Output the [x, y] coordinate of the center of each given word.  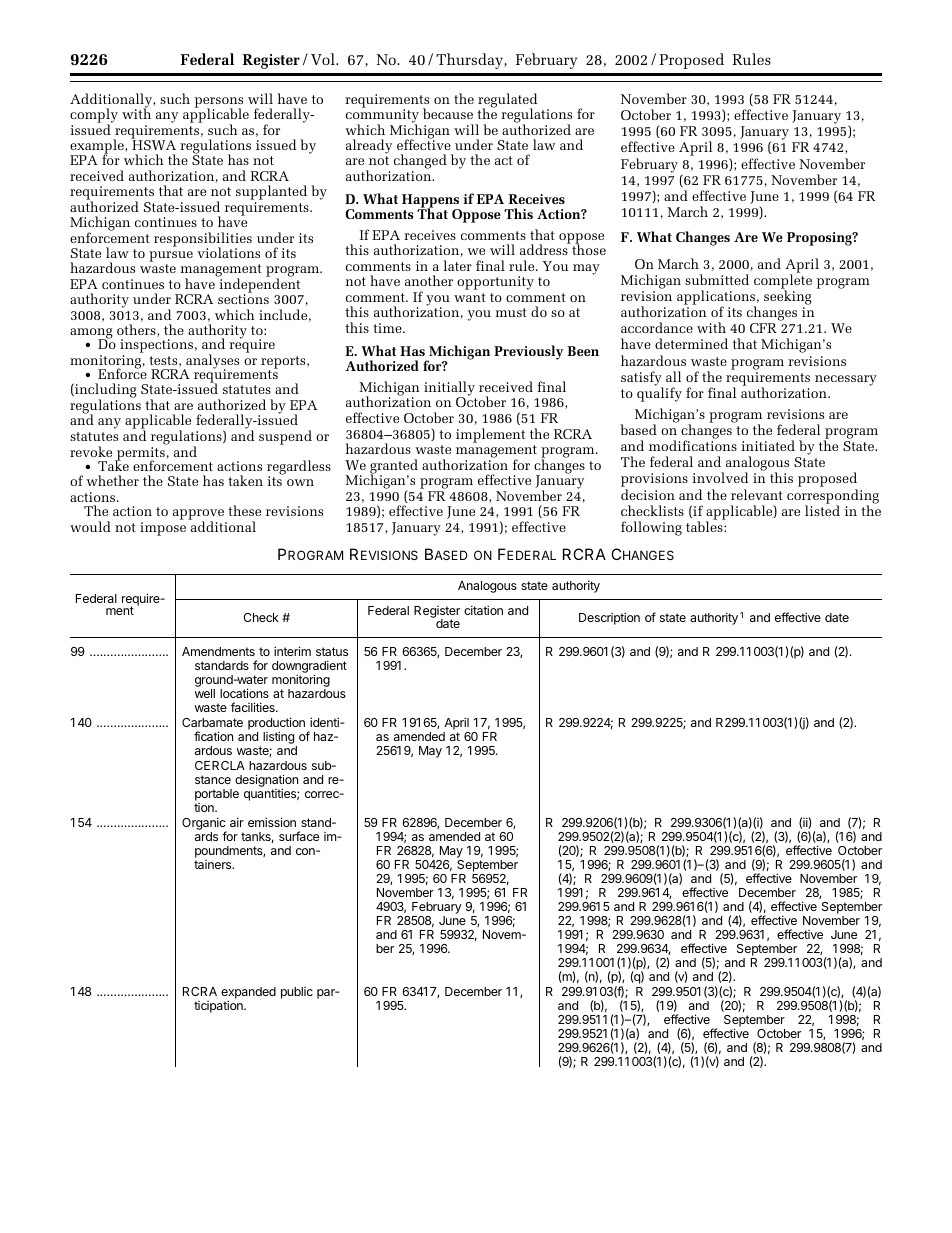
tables [705, 526]
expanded [248, 994]
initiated [768, 445]
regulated [507, 101]
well [205, 693]
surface [299, 836]
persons [219, 103]
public [297, 993]
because [448, 113]
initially [449, 389]
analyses [211, 362]
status [332, 651]
